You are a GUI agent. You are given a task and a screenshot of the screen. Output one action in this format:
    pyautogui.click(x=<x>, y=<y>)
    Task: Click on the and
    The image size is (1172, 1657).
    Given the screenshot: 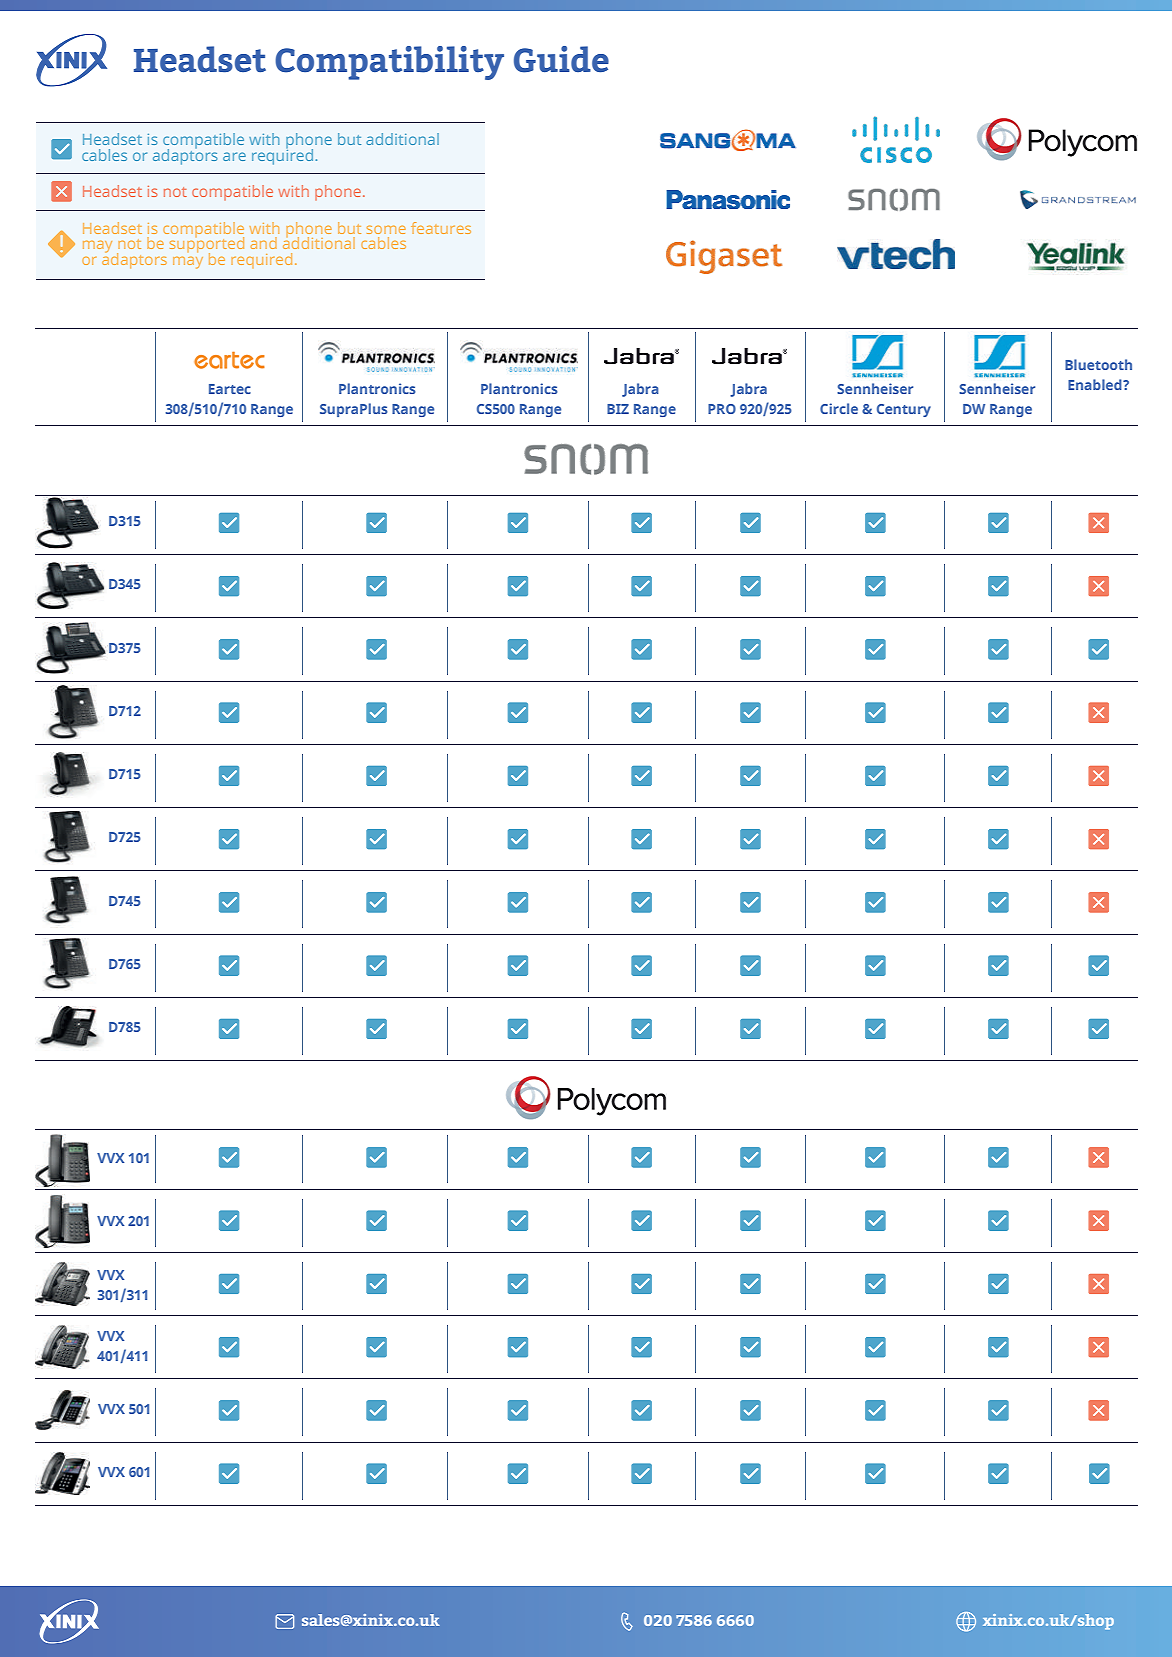 What is the action you would take?
    pyautogui.click(x=264, y=243)
